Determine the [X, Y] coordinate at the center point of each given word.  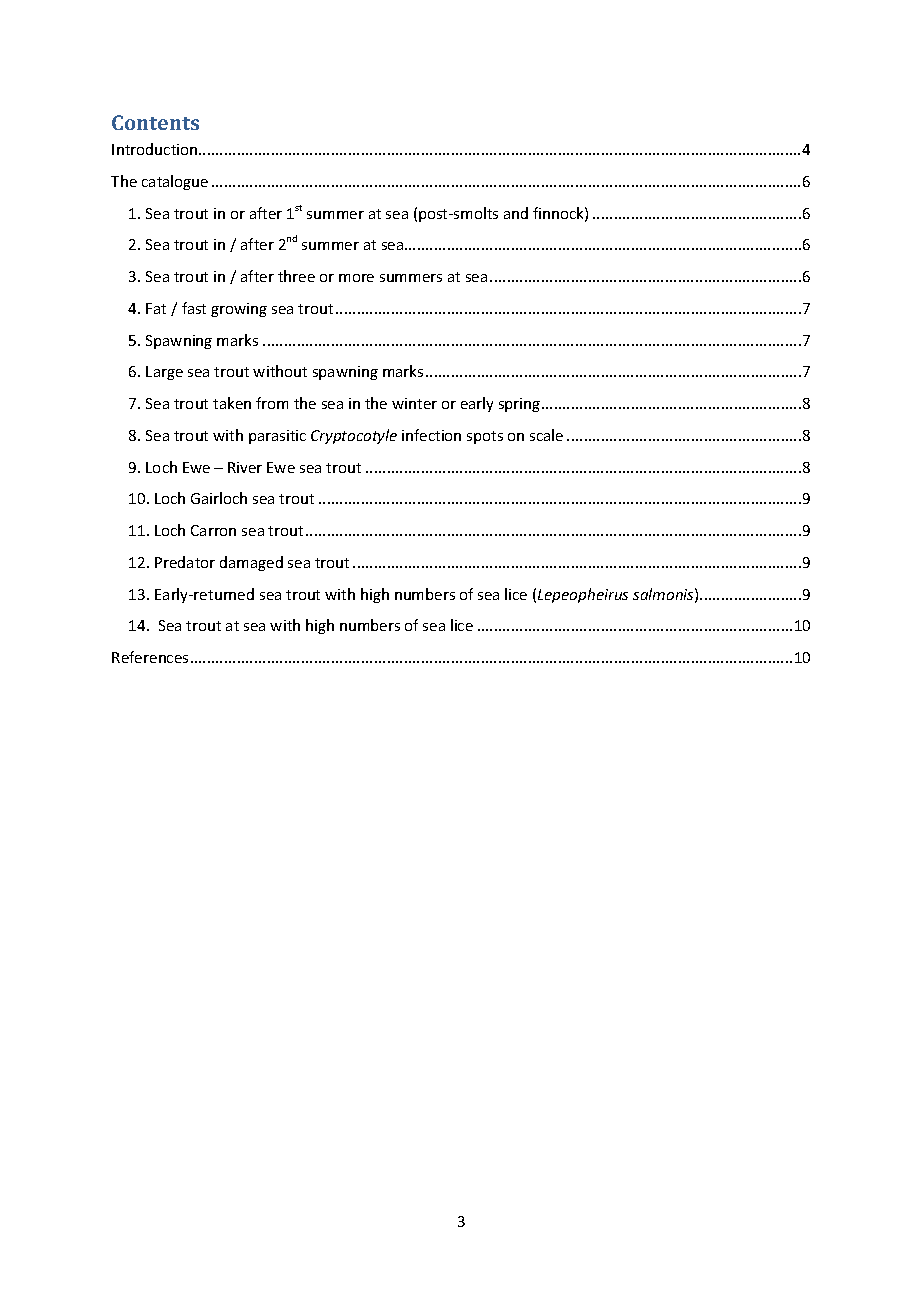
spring [521, 405]
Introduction [156, 149]
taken [232, 403]
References [150, 657]
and [516, 213]
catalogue [175, 182]
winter [414, 403]
